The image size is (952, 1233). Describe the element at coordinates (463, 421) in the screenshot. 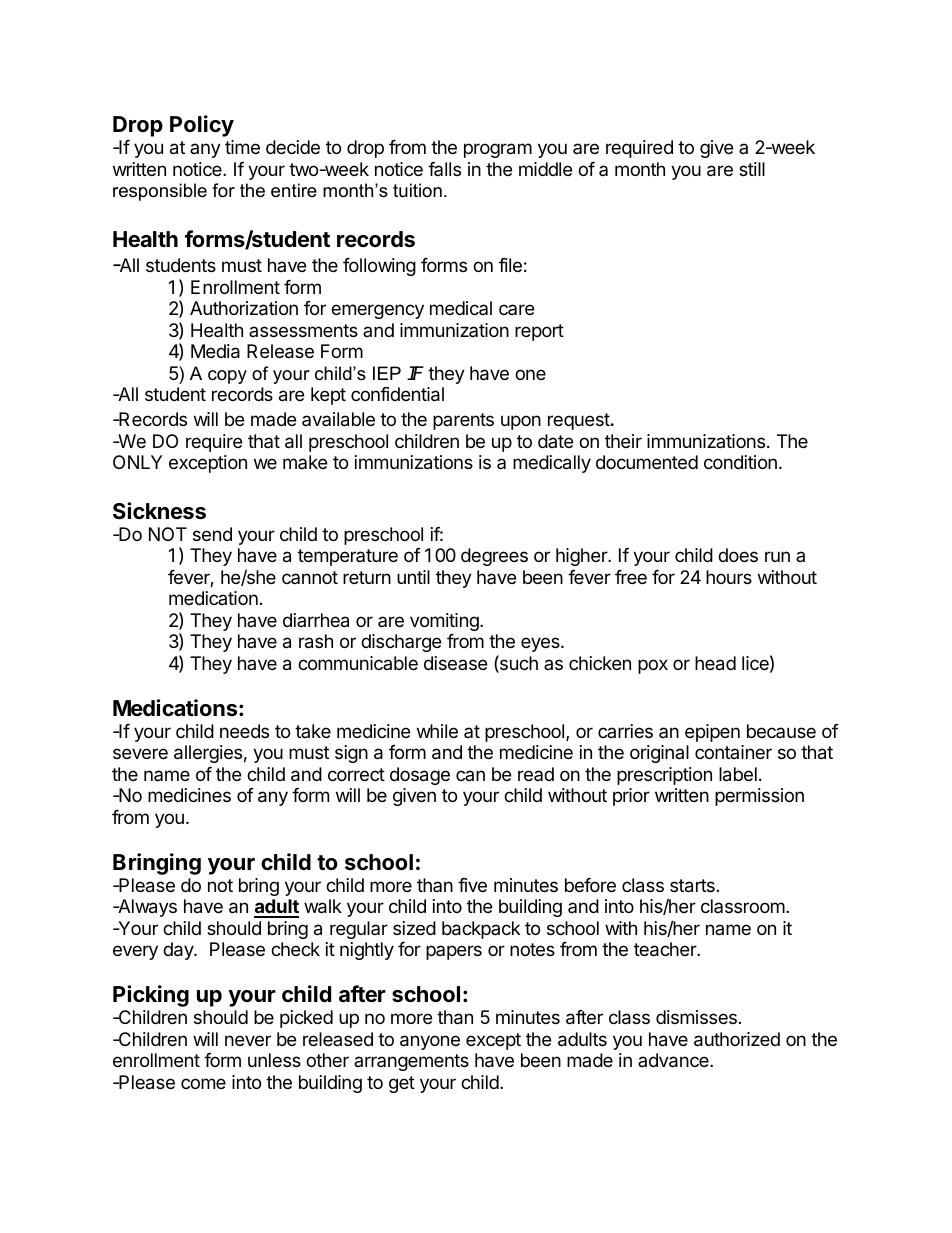

I see `parents` at that location.
